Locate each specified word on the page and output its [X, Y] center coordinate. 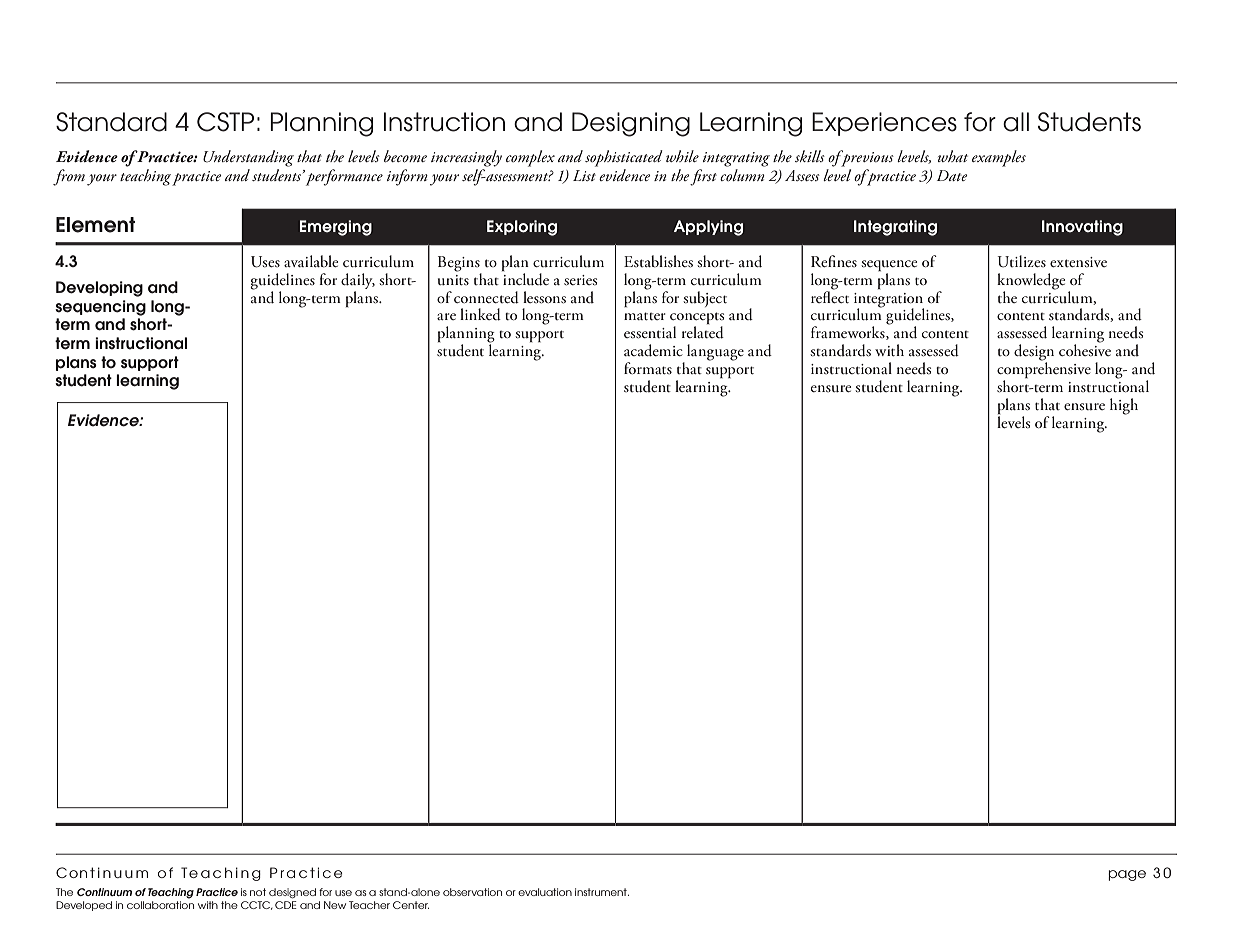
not [258, 892]
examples [999, 158]
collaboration [160, 905]
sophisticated [624, 158]
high [1124, 406]
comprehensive [1044, 370]
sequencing [100, 308]
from [69, 177]
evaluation [545, 892]
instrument [602, 892]
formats [648, 368]
